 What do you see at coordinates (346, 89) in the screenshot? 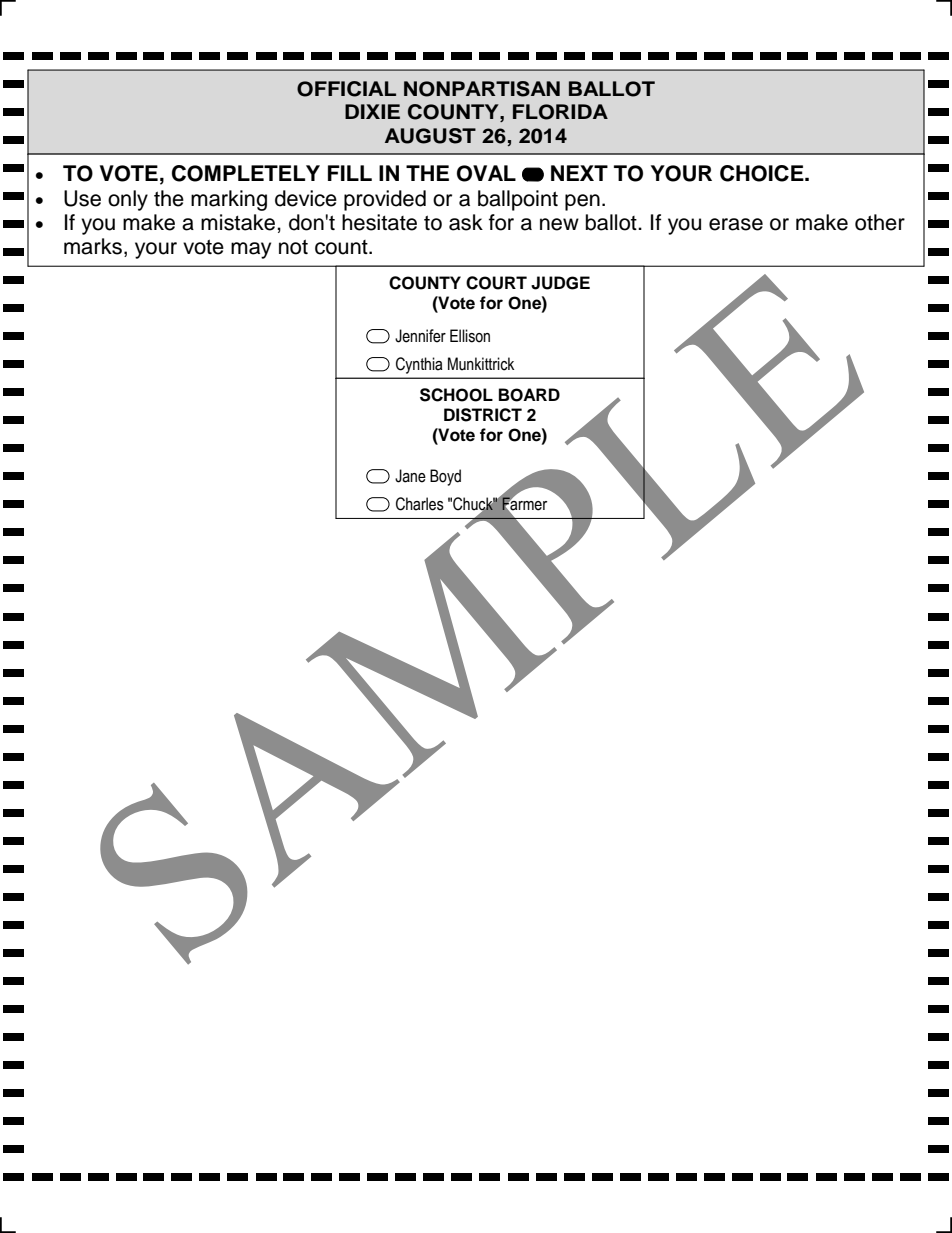
I see `OFFICIAL` at bounding box center [346, 89].
